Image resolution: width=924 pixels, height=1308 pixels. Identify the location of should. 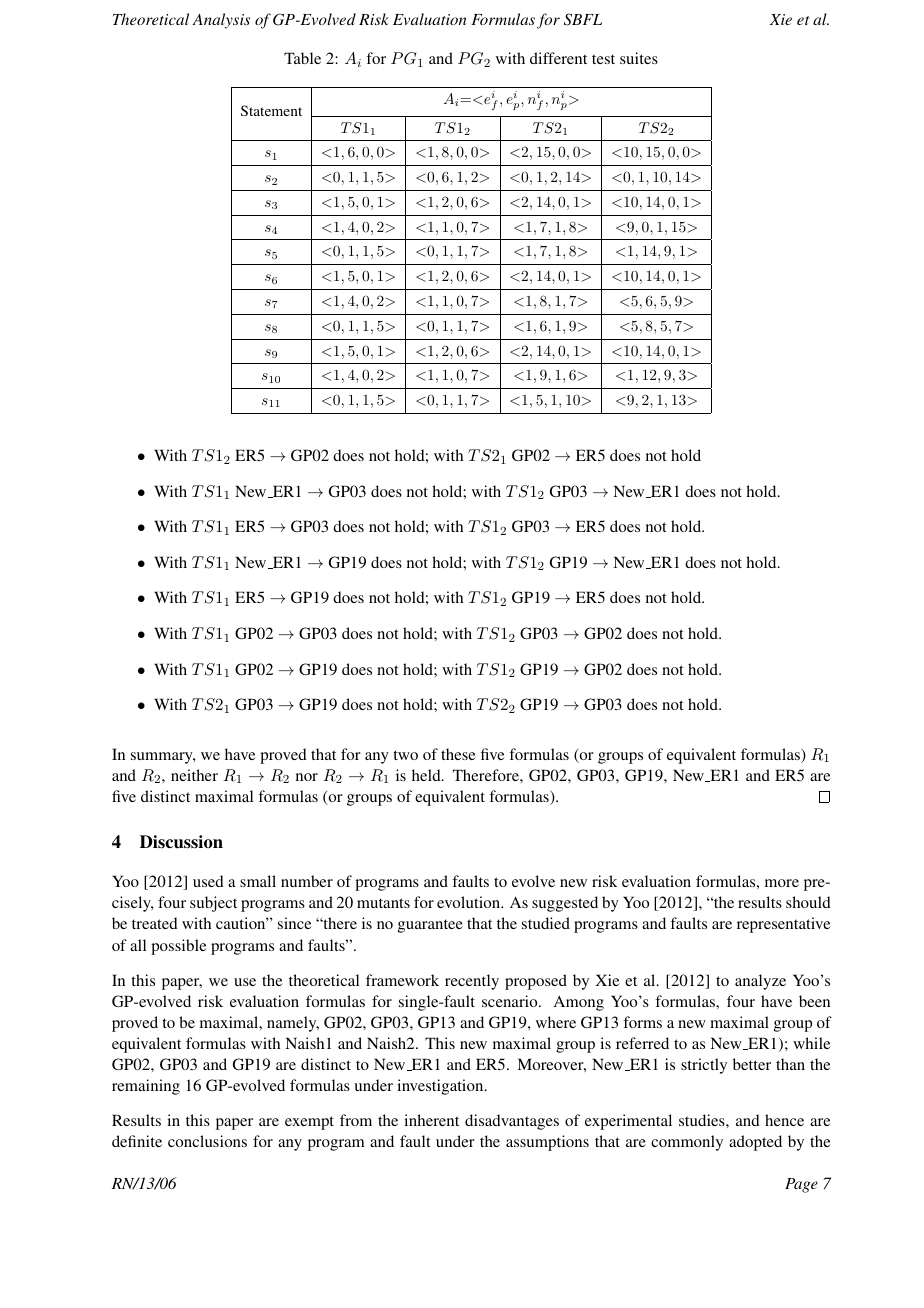
(808, 902).
